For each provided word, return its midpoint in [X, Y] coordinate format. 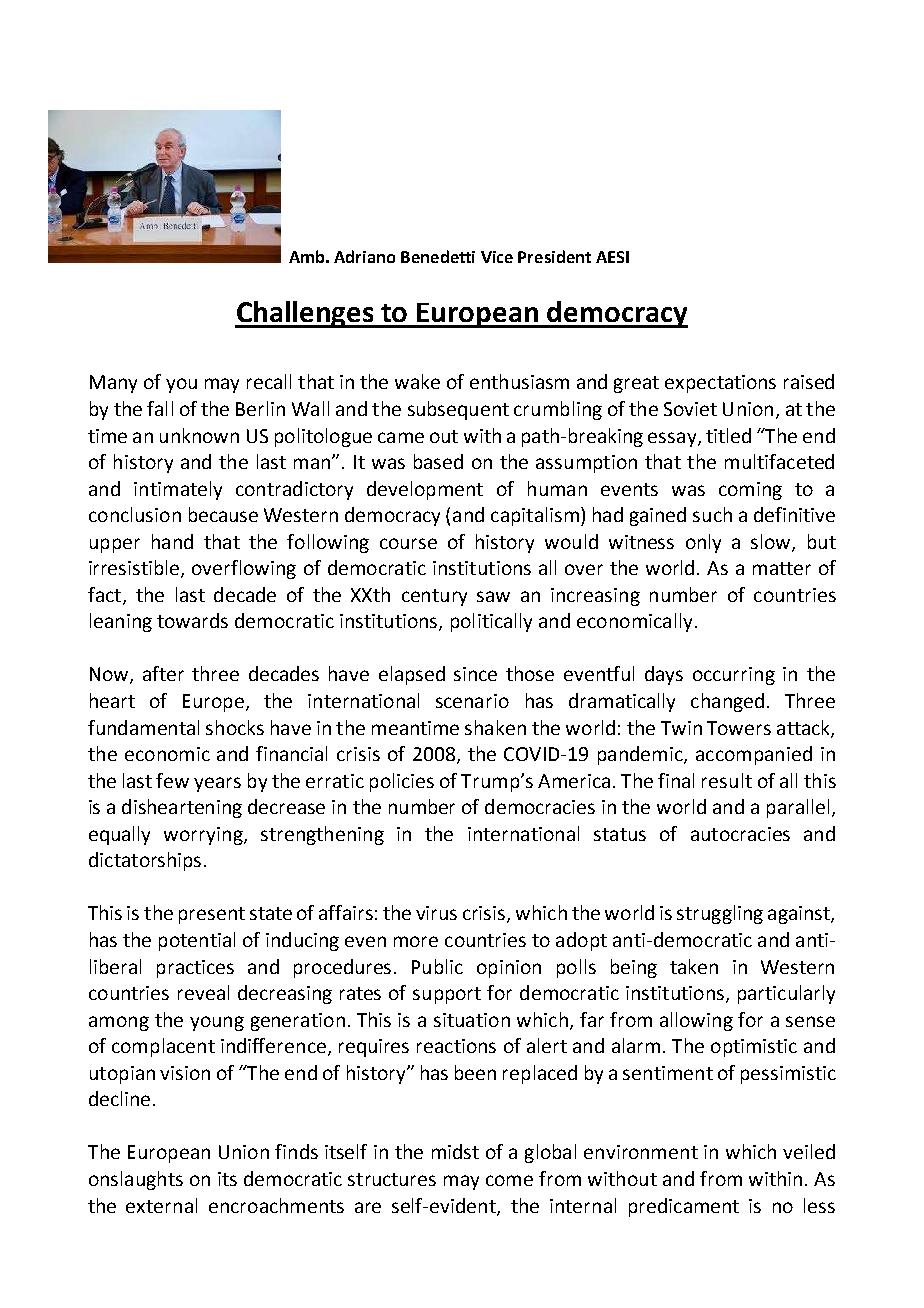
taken [694, 966]
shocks [235, 727]
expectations [720, 384]
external [161, 1205]
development [425, 490]
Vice [497, 257]
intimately [178, 490]
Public [437, 966]
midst [455, 1151]
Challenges [305, 314]
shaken [495, 727]
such [712, 514]
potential [197, 941]
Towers [739, 728]
